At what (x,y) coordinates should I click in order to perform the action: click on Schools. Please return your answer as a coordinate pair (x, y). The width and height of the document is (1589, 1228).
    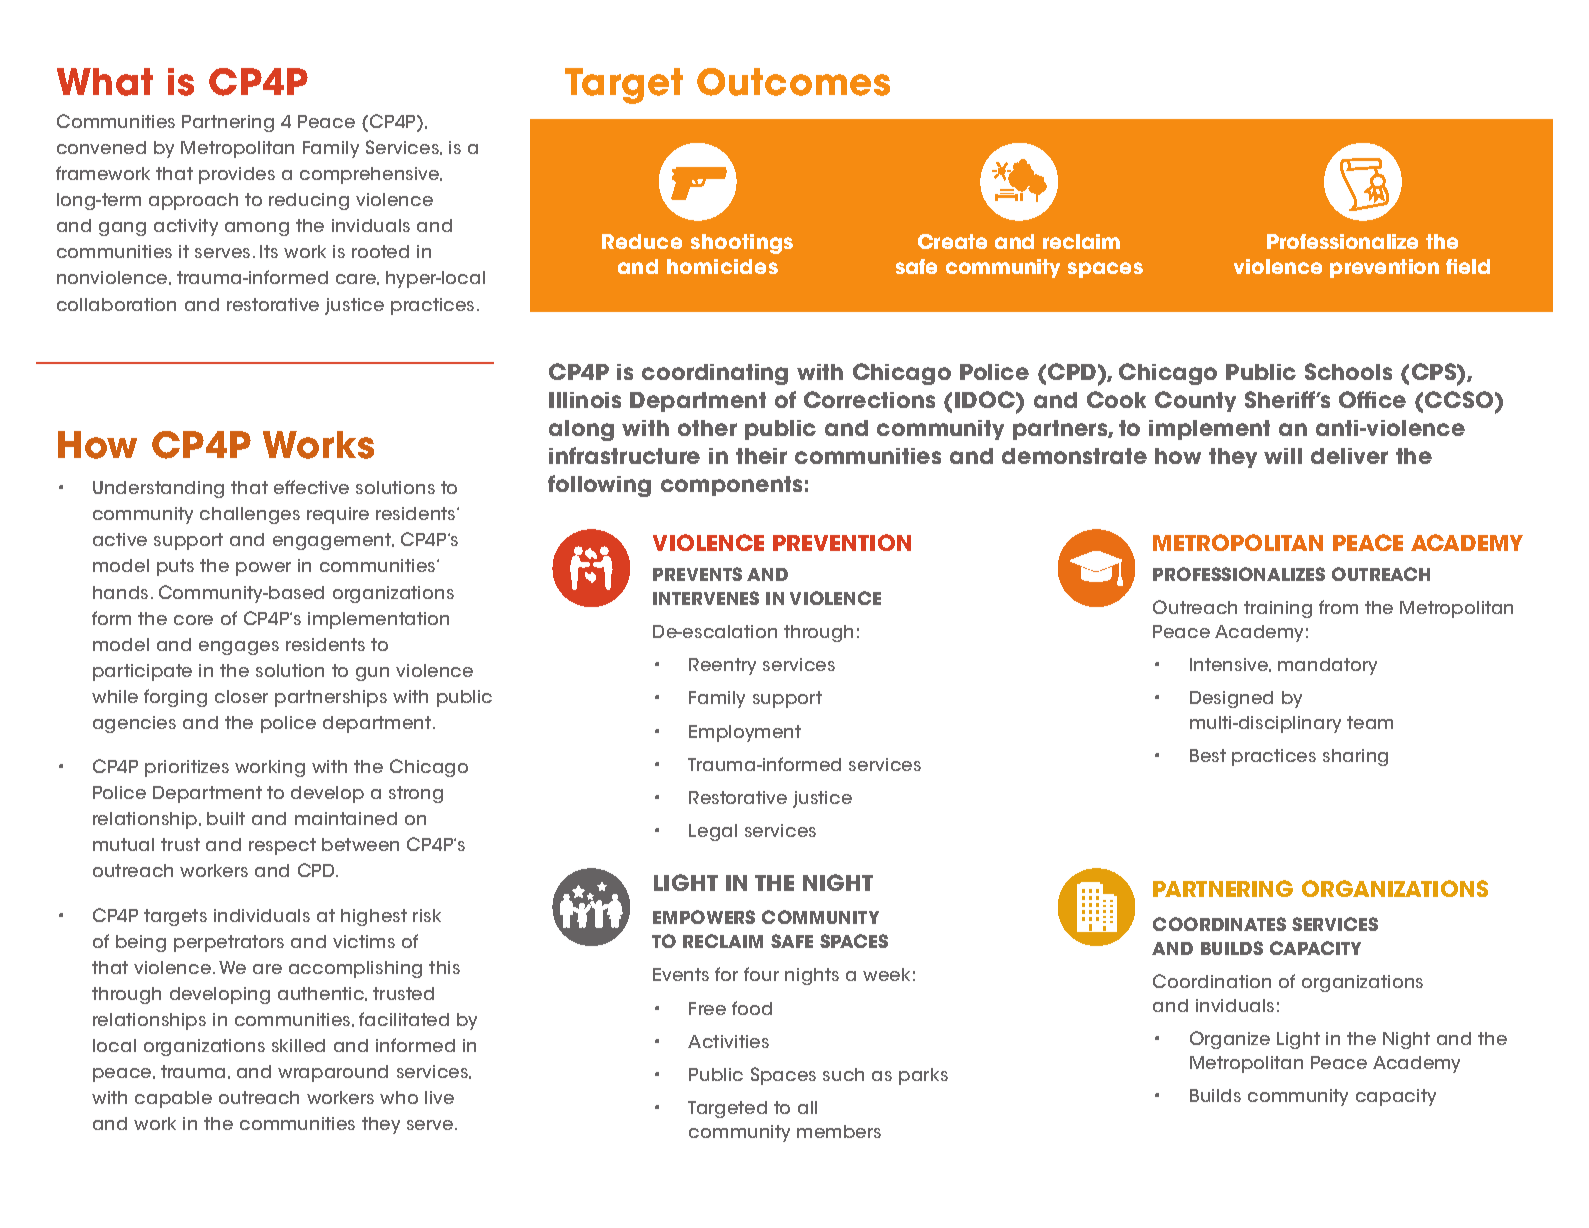
    Looking at the image, I should click on (1348, 371).
